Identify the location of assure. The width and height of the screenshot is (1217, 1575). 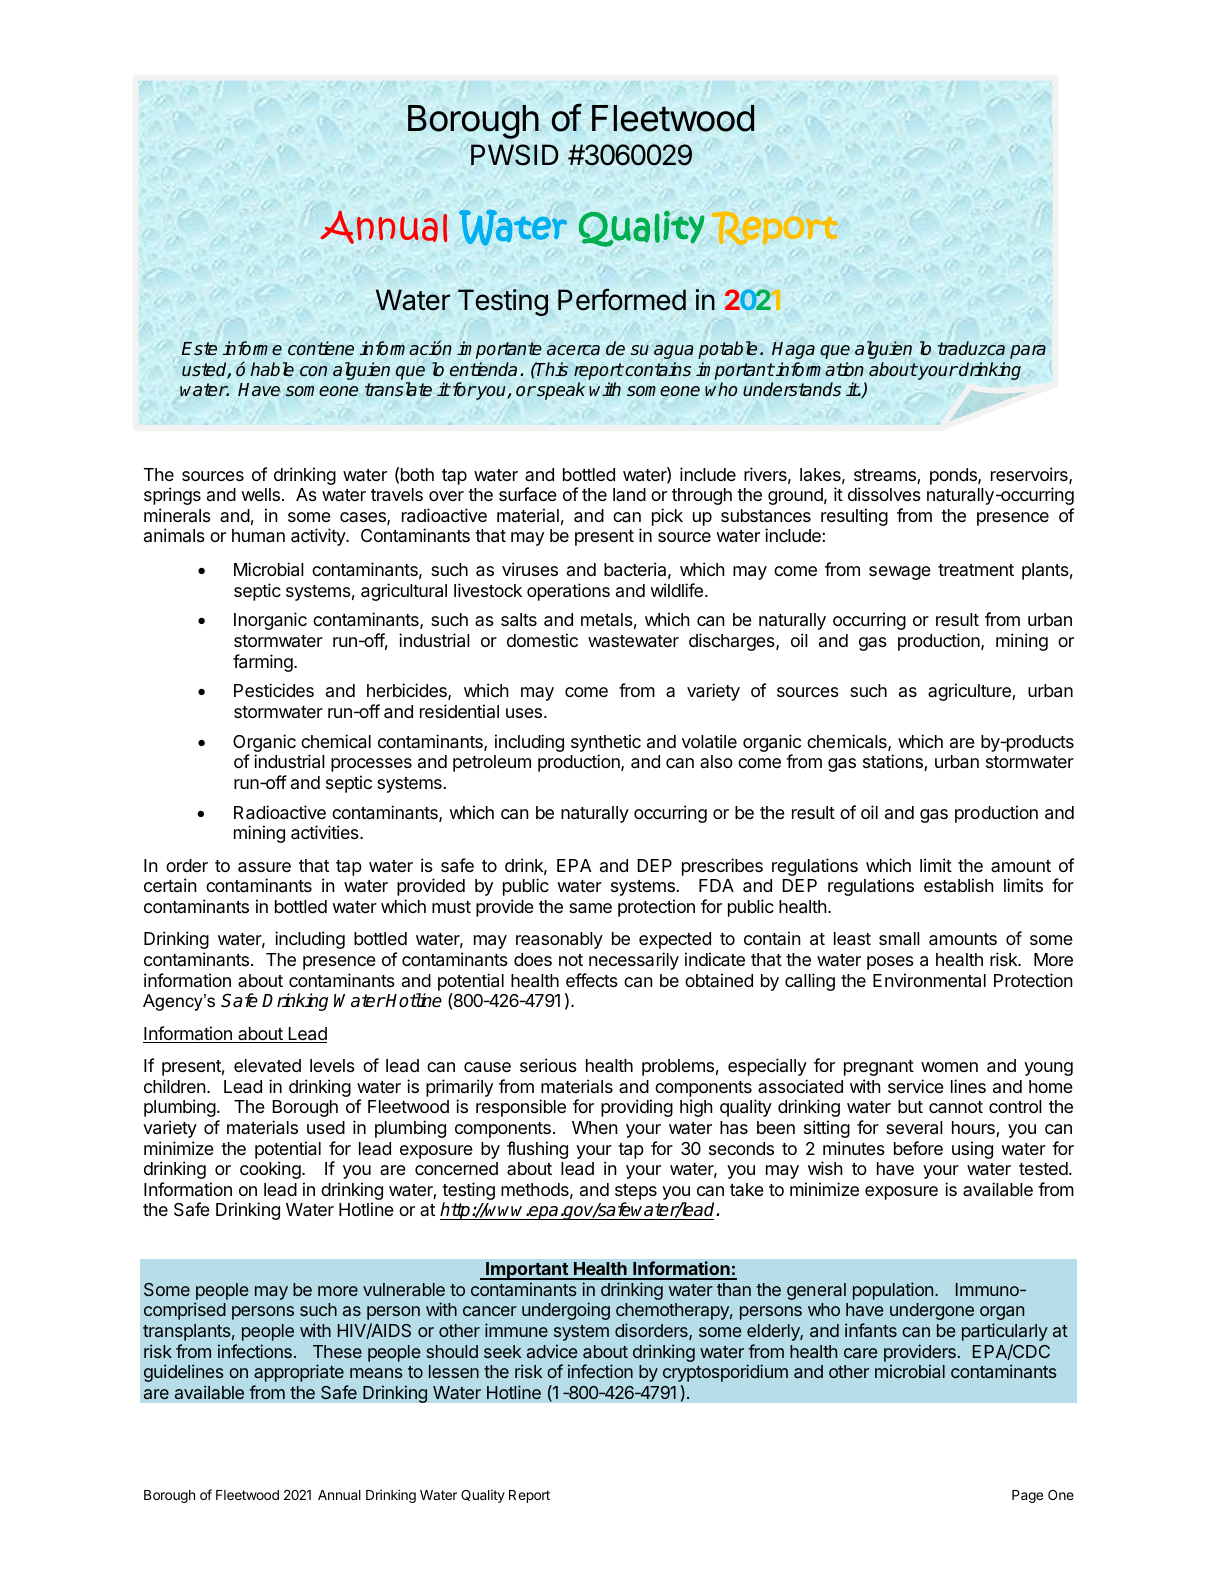
(264, 867).
